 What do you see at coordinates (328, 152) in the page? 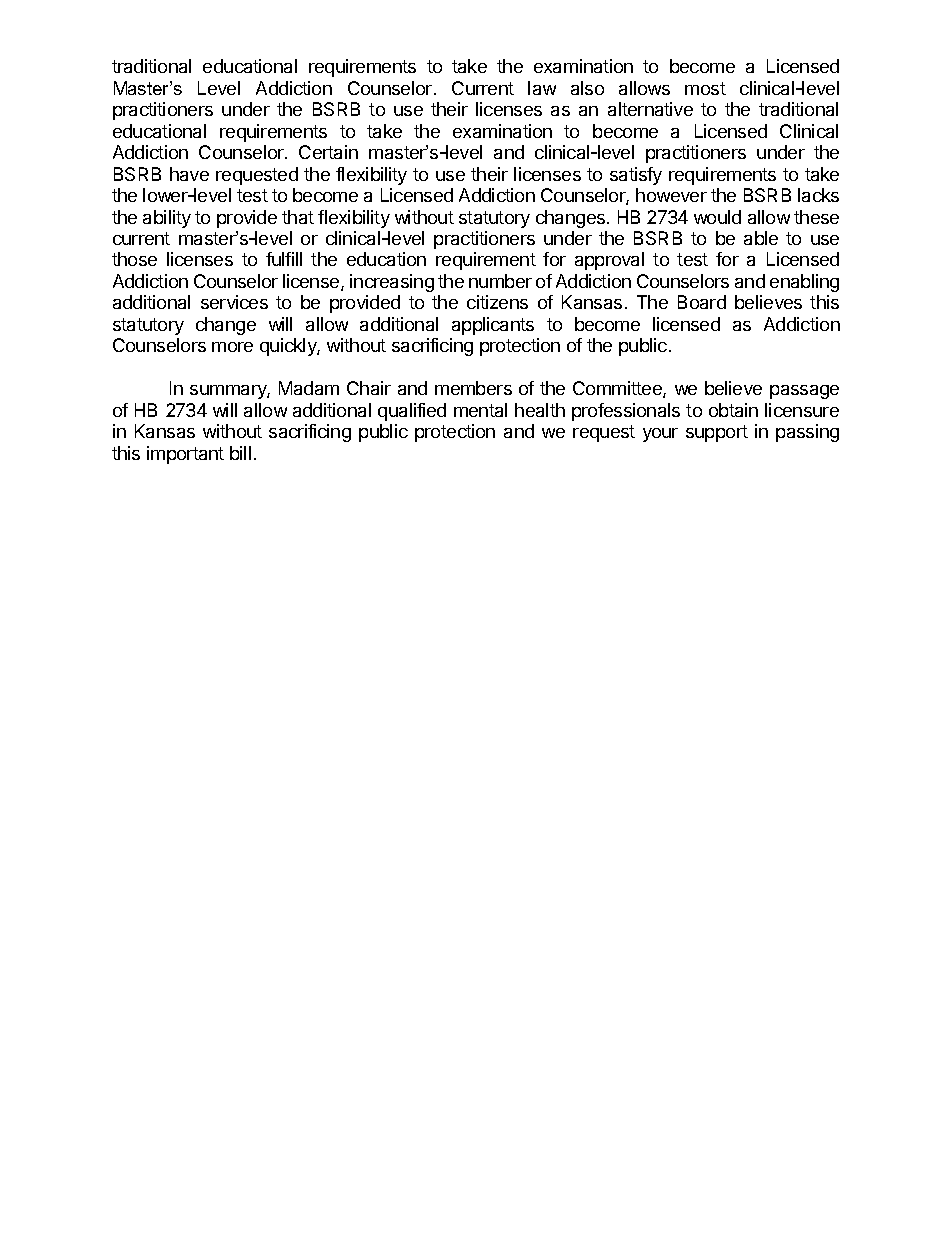
I see `Certain` at bounding box center [328, 152].
